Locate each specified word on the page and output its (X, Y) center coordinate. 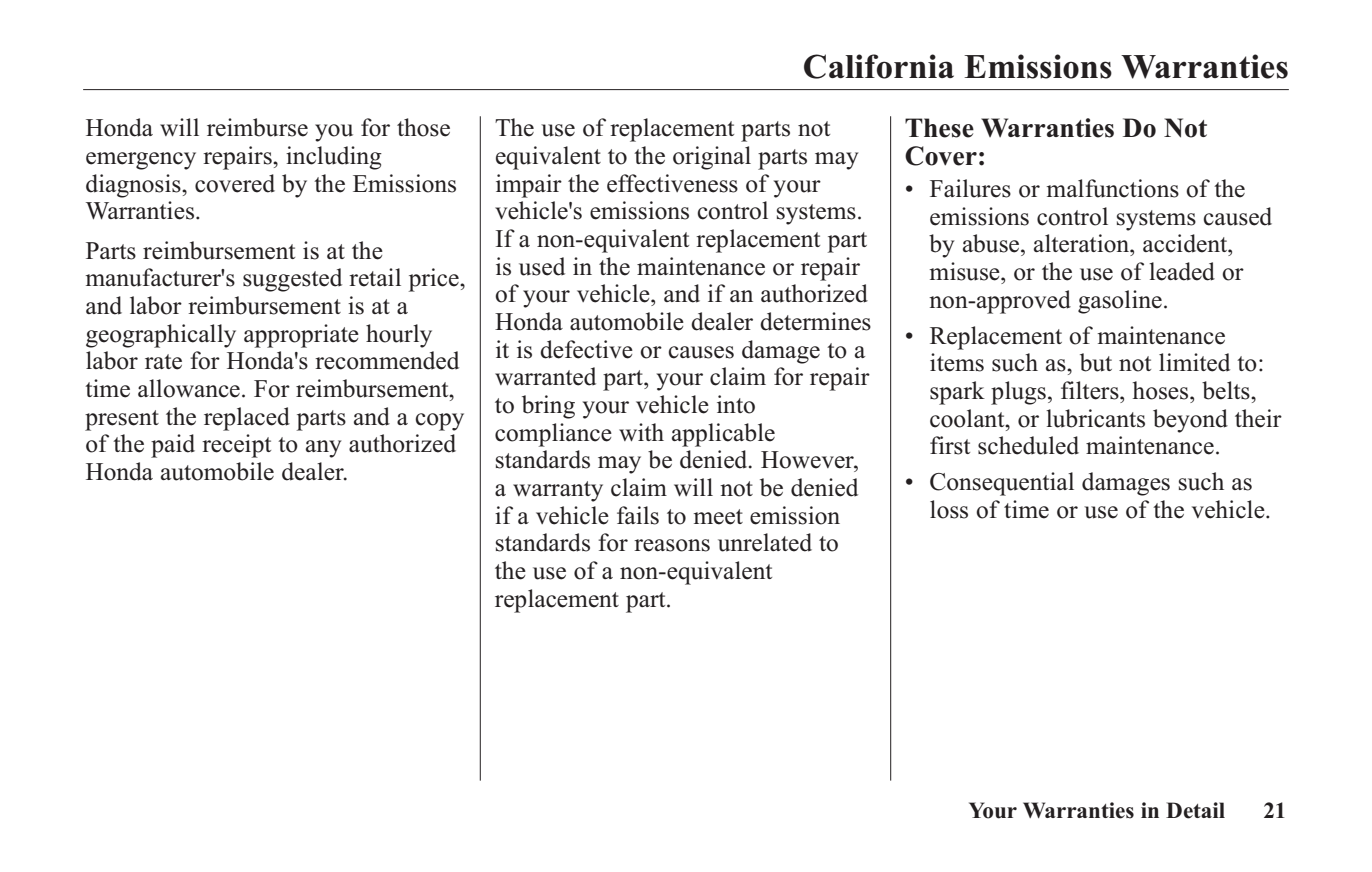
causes (701, 352)
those (423, 127)
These (939, 128)
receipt (236, 446)
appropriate (301, 336)
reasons (672, 545)
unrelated (765, 542)
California (879, 66)
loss (949, 509)
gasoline (1120, 302)
